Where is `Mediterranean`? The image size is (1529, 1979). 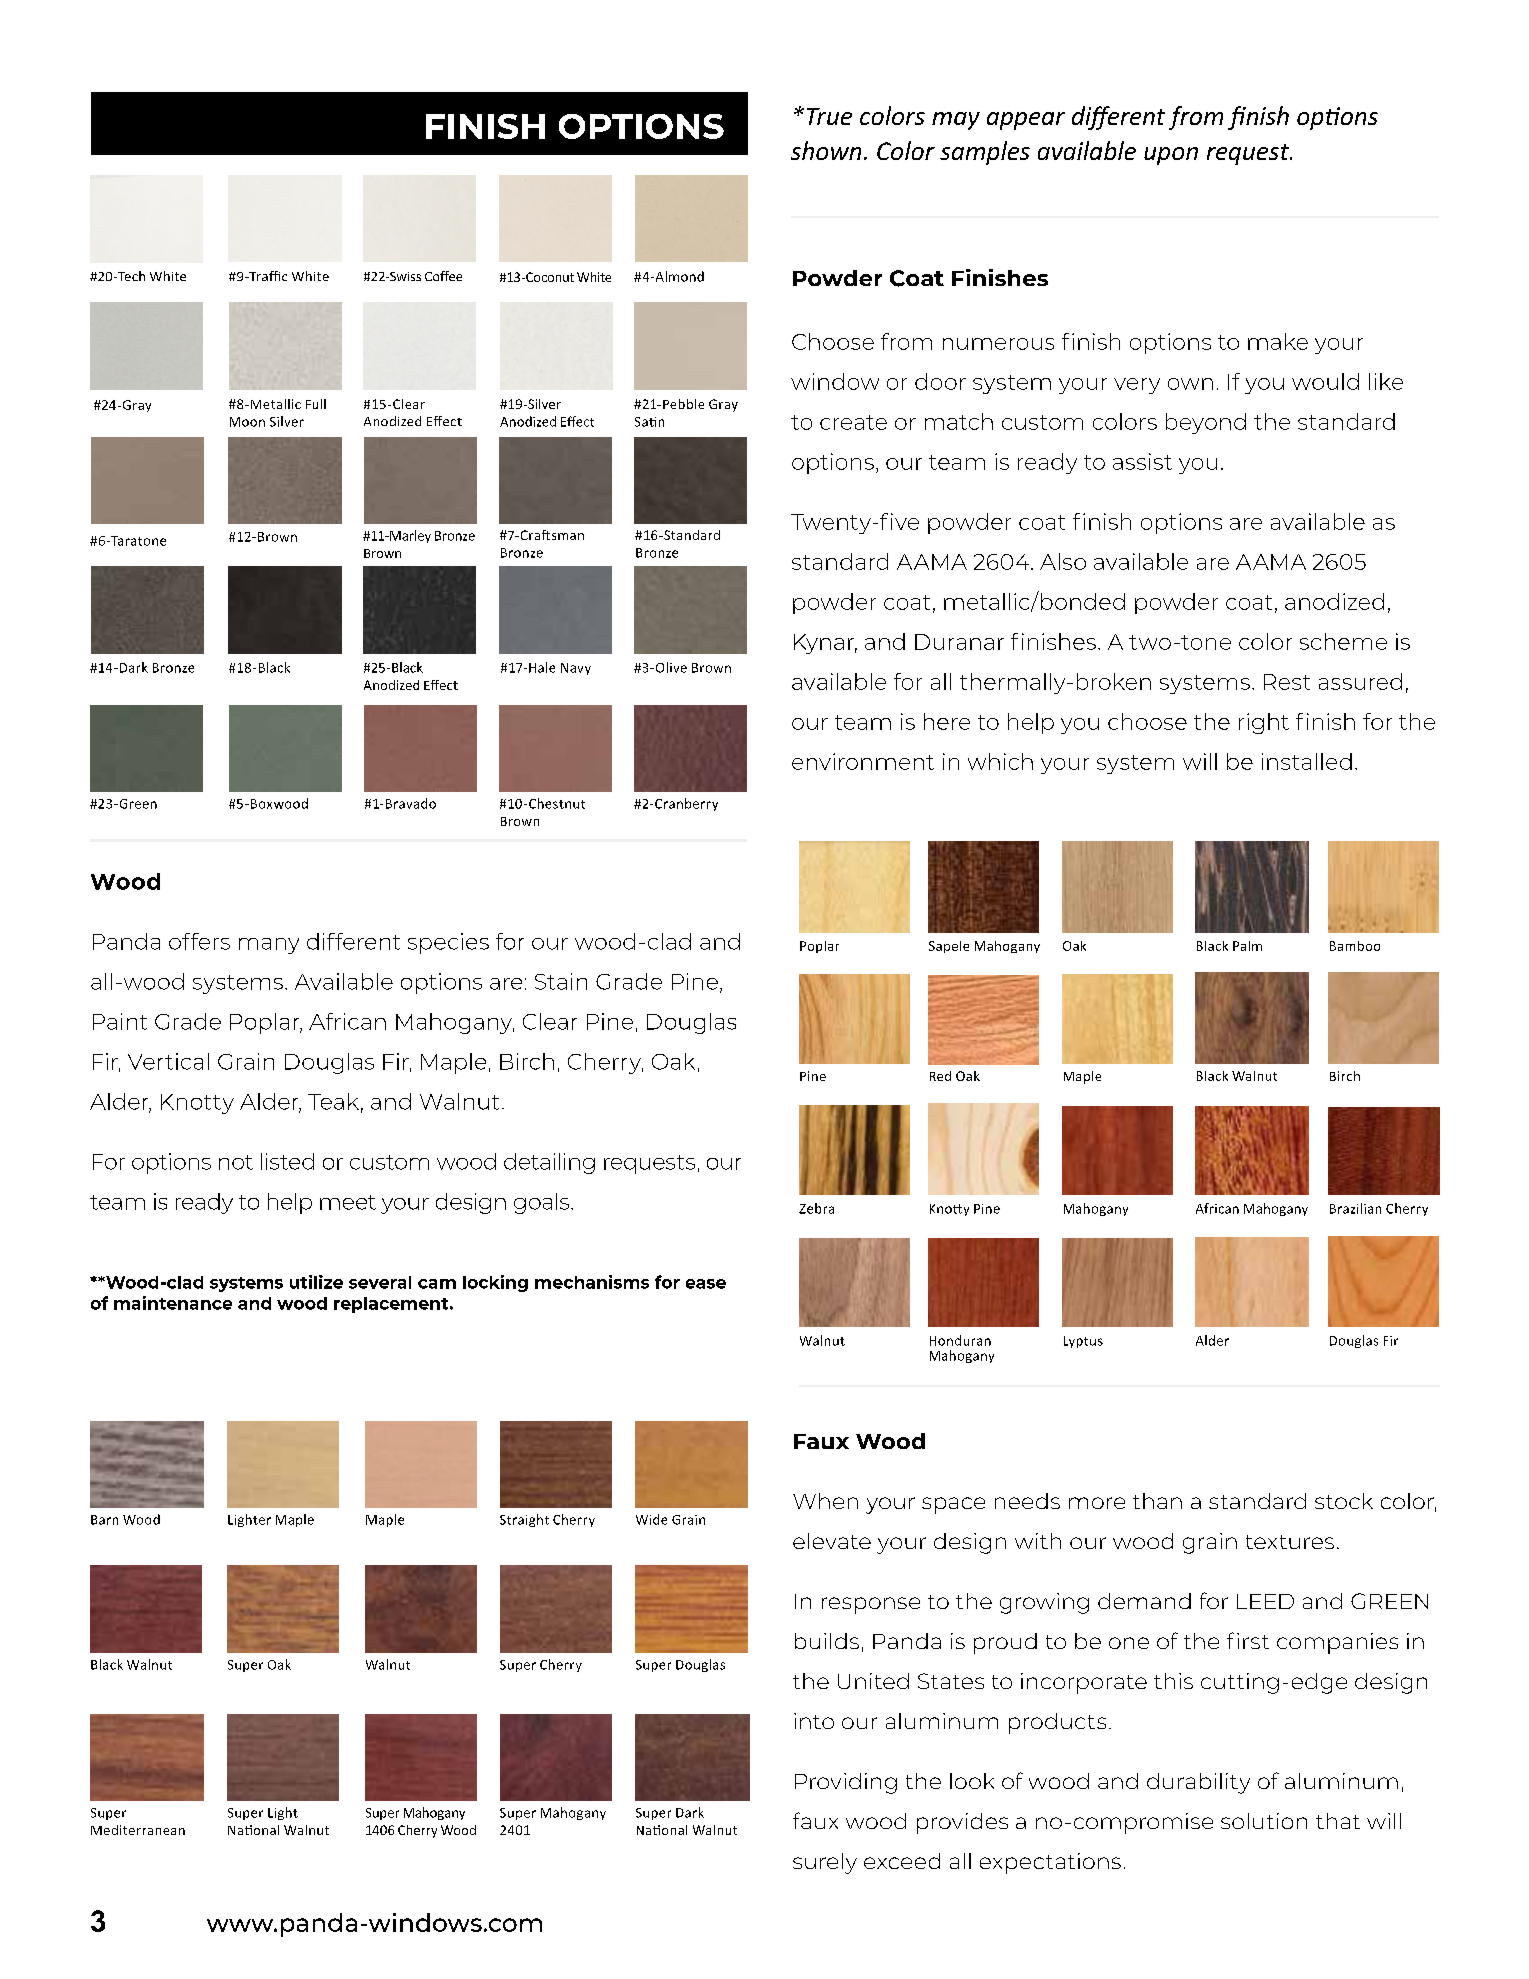
Mediterranean is located at coordinates (138, 1830).
